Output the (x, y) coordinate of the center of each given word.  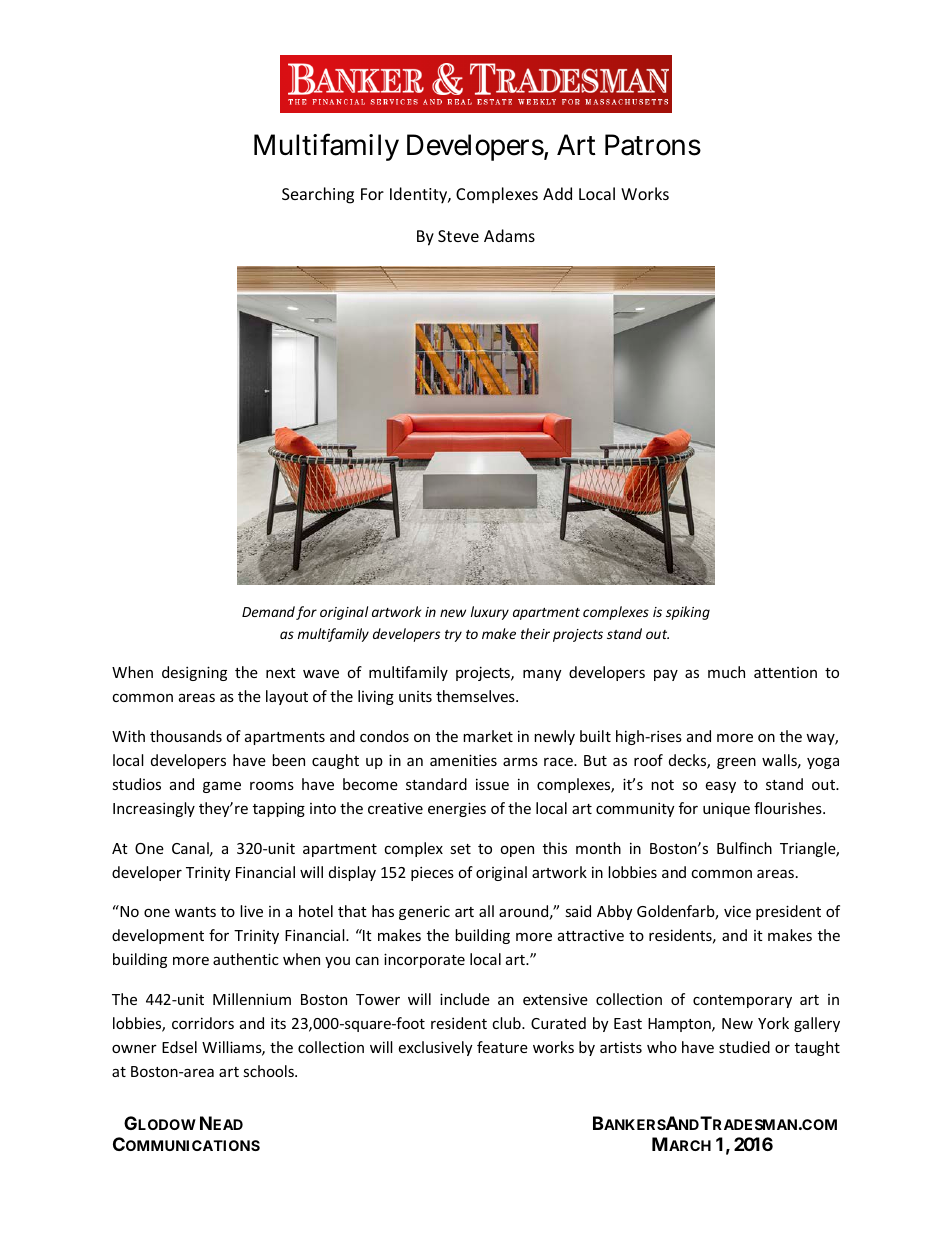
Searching (318, 195)
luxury (490, 613)
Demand (268, 611)
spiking (688, 613)
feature (502, 1047)
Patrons (653, 145)
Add (557, 193)
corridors (203, 1023)
